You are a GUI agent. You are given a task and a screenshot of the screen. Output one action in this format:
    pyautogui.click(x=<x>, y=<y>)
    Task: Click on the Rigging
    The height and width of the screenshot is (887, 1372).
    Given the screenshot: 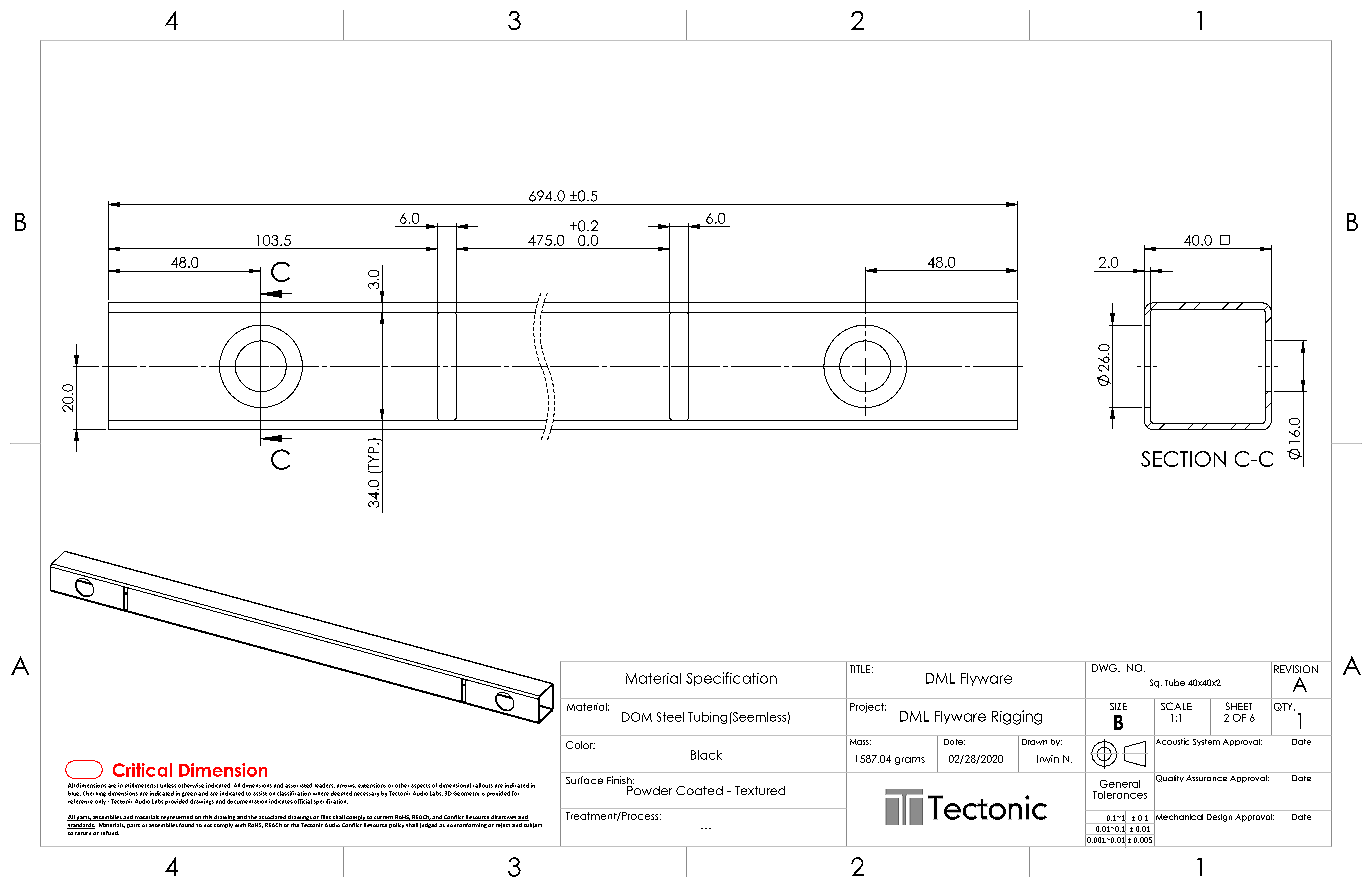 What is the action you would take?
    pyautogui.click(x=1017, y=717)
